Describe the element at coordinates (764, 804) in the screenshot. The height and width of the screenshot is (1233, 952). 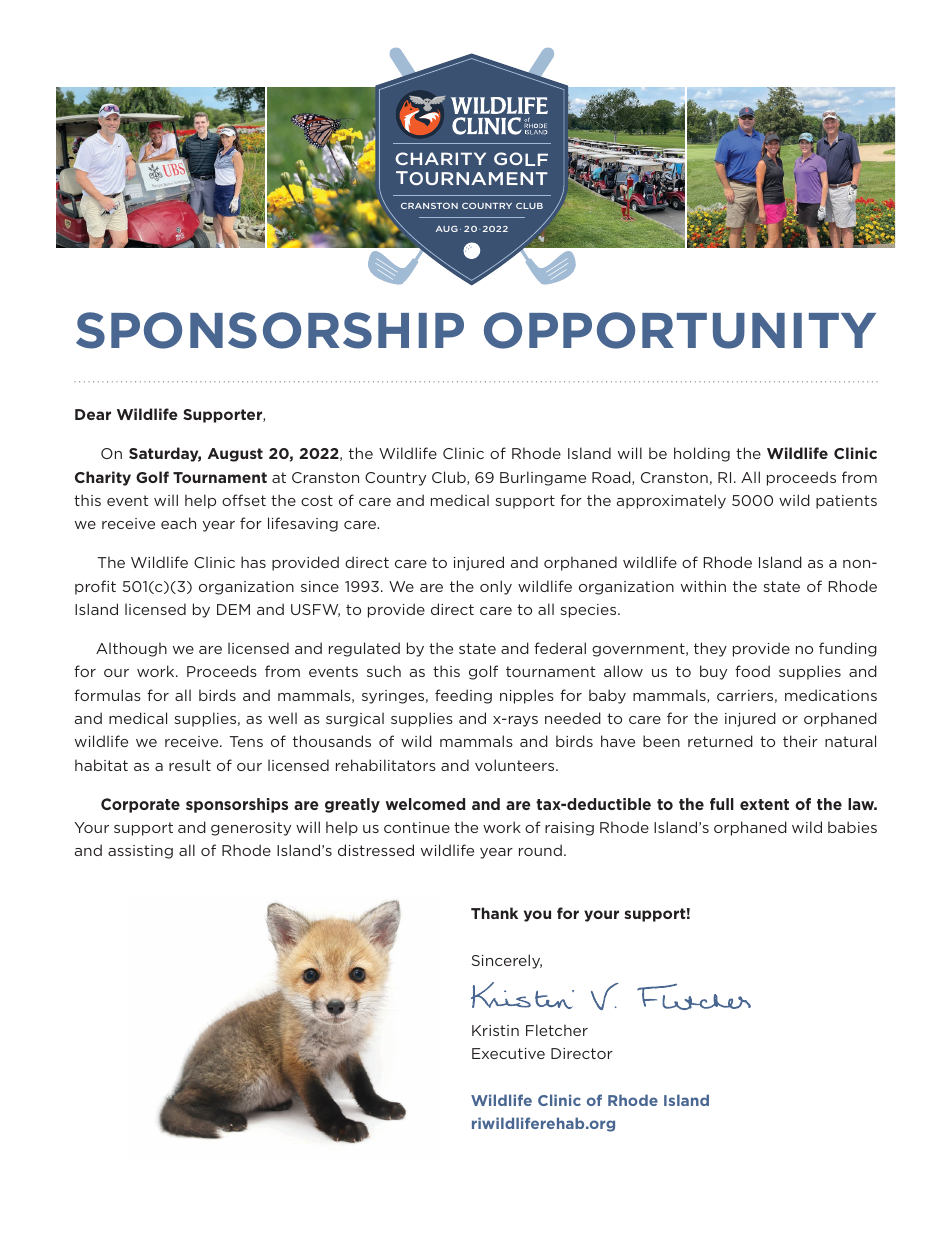
I see `extent` at that location.
